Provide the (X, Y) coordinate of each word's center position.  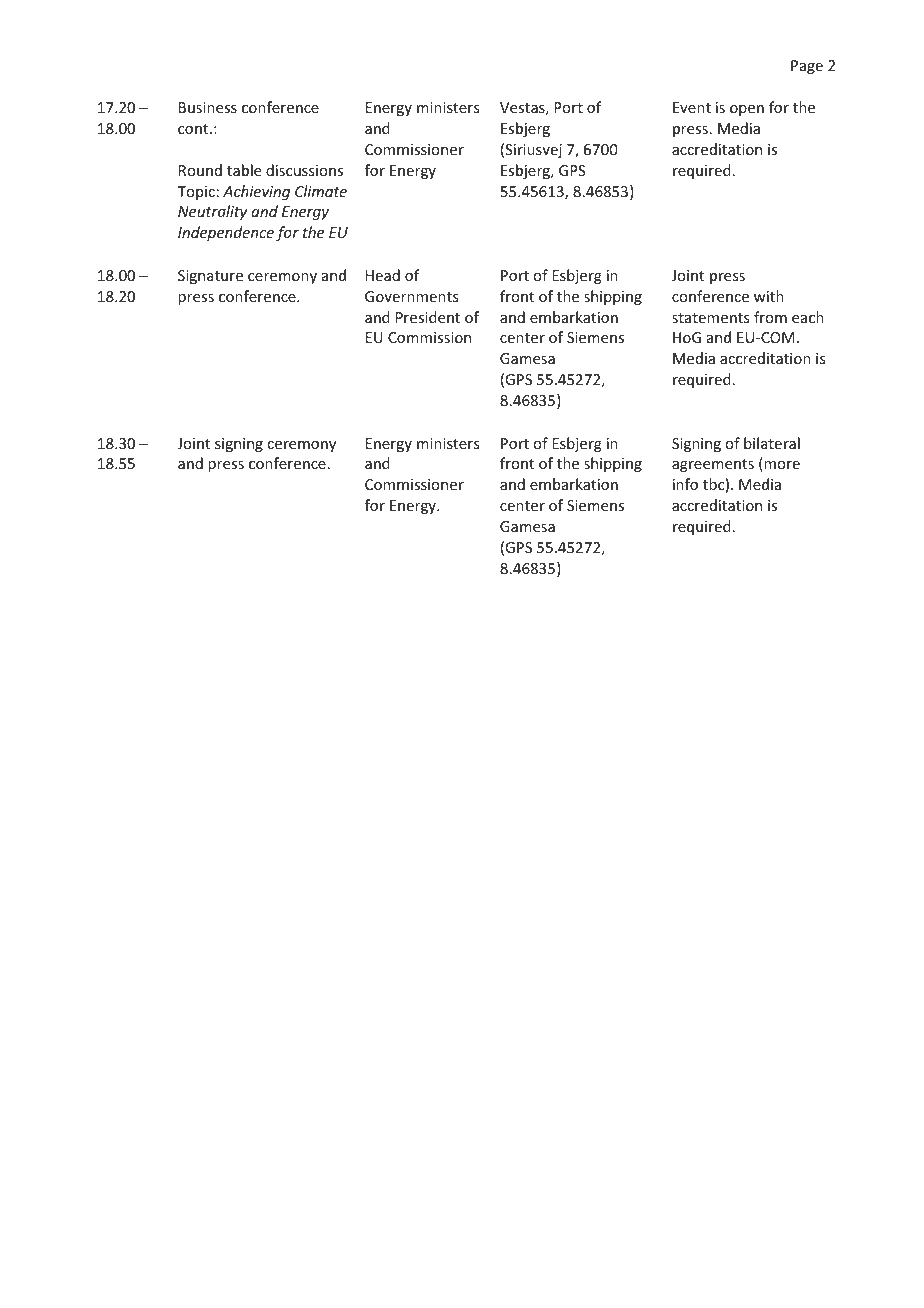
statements (710, 318)
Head (383, 275)
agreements (713, 465)
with (769, 296)
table (244, 170)
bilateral (772, 443)
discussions (304, 170)
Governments (411, 296)
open (747, 110)
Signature (210, 277)
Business (208, 107)
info (685, 484)
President (428, 317)
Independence (226, 233)
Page (807, 67)
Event (692, 107)
